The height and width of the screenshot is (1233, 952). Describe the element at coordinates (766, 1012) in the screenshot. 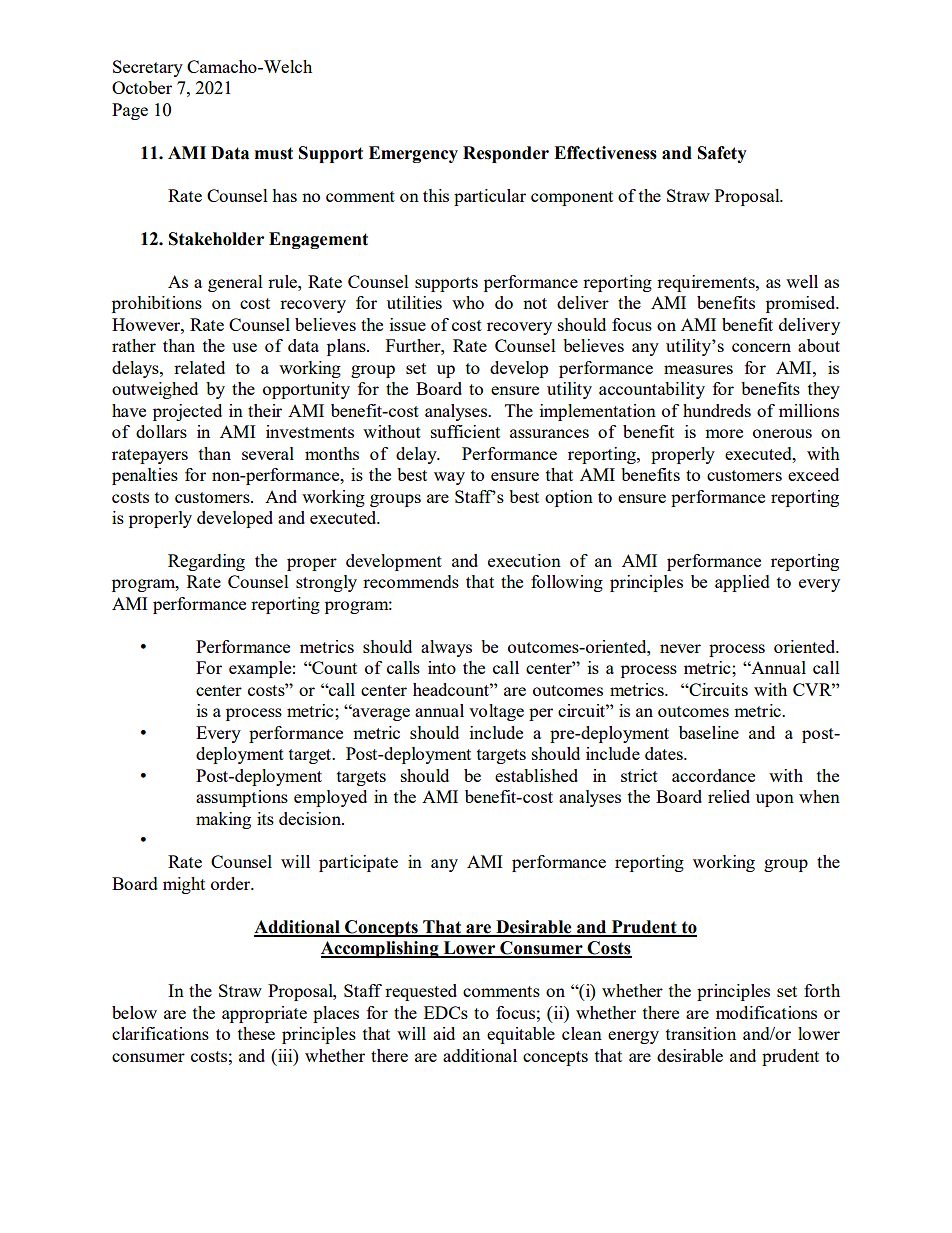

I see `modifications` at that location.
